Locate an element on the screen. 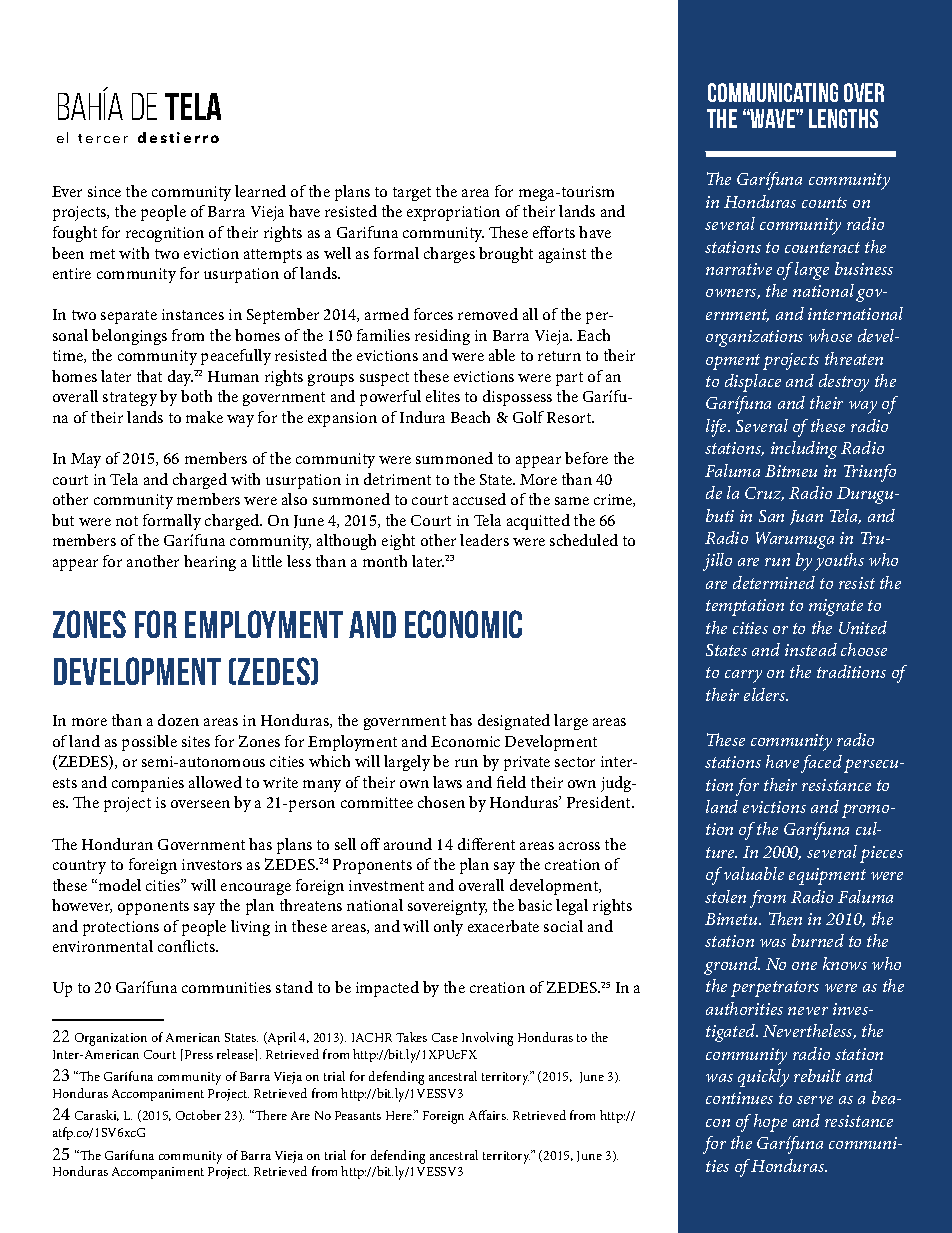  October is located at coordinates (198, 1115).
